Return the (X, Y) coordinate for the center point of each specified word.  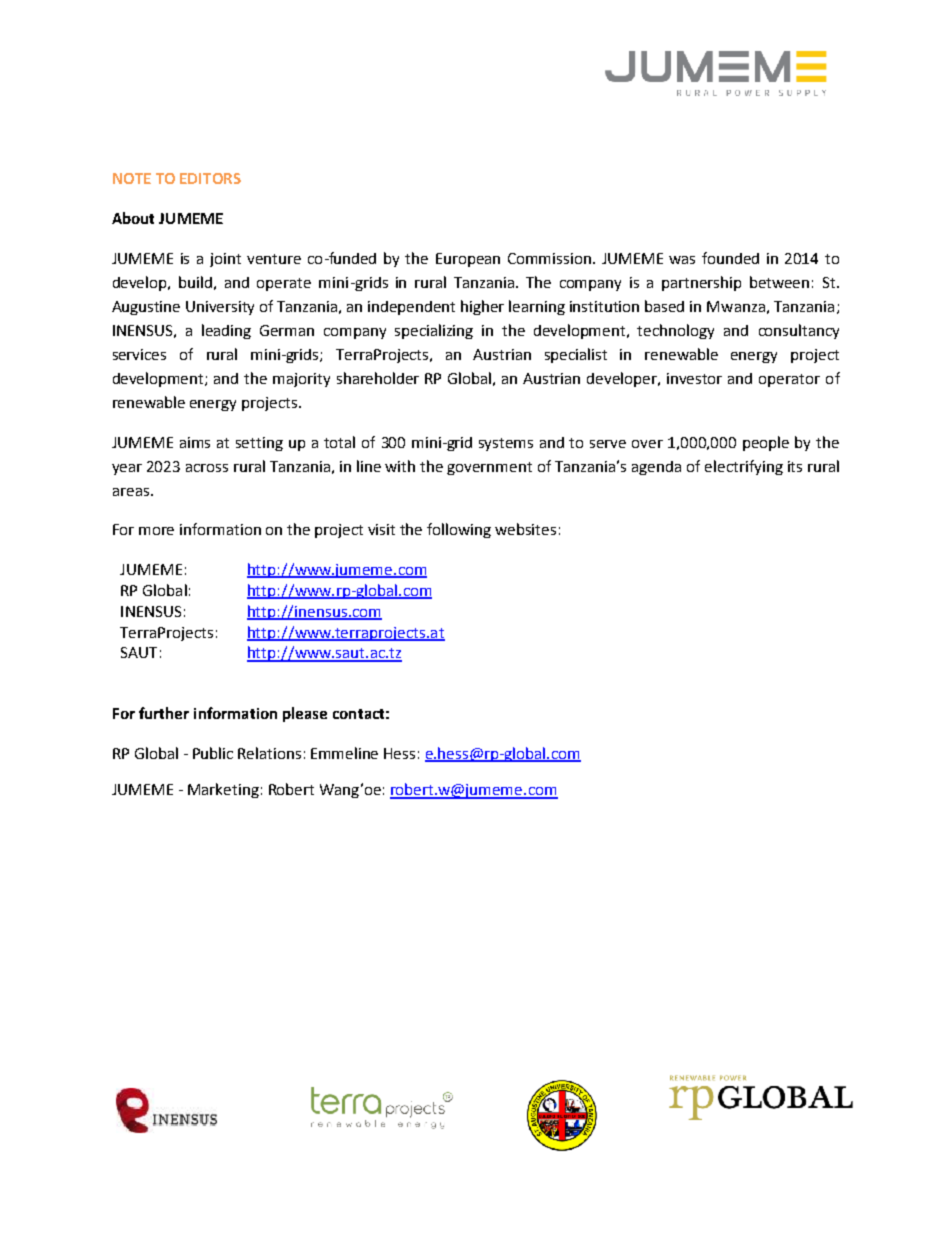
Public (213, 753)
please (305, 714)
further (164, 713)
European (468, 260)
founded (730, 258)
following (459, 530)
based (664, 306)
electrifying (744, 467)
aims (195, 442)
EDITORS (210, 178)
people (766, 443)
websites (525, 529)
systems (506, 444)
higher (482, 307)
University (220, 308)
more (156, 531)
